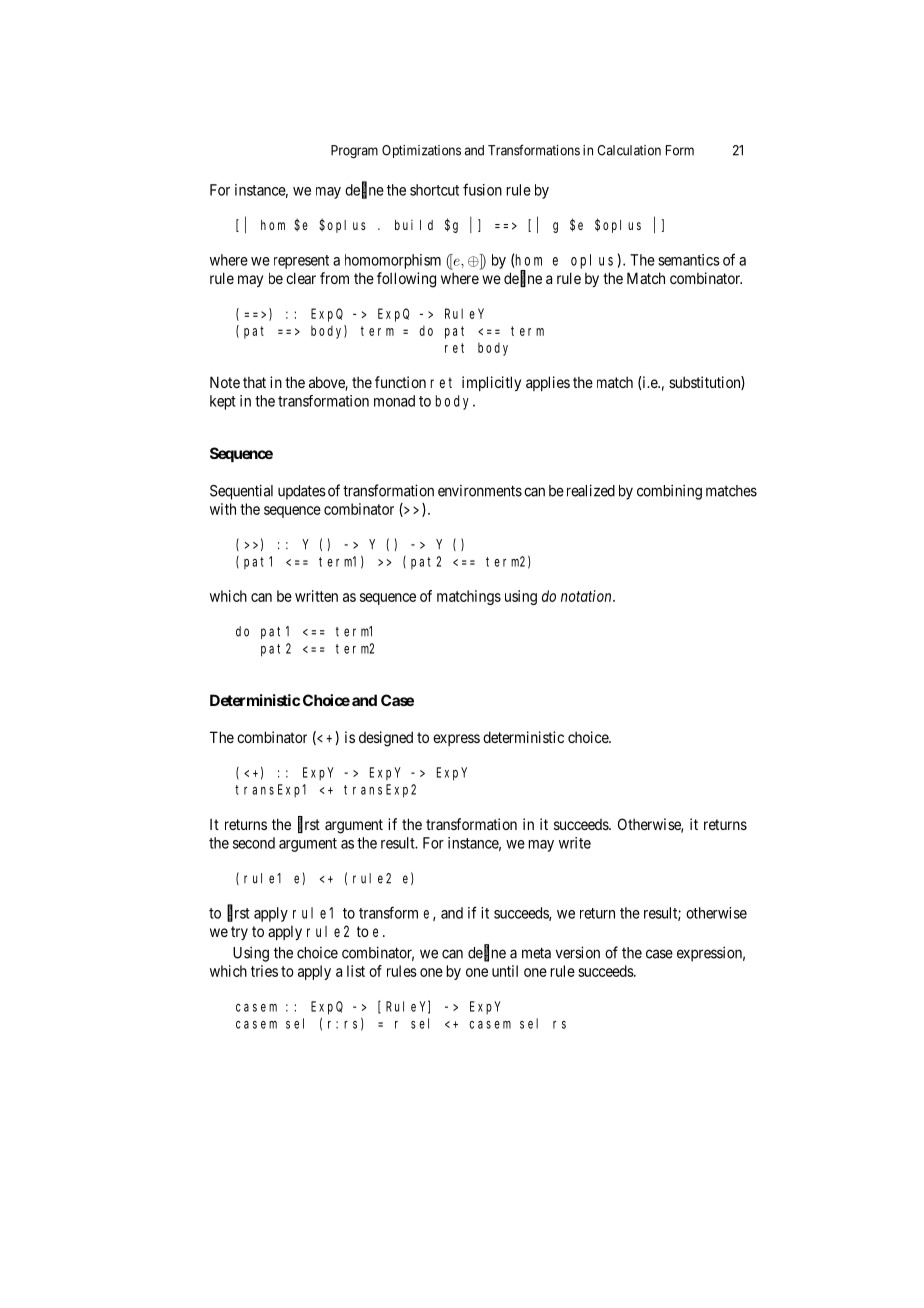 This page has width=924, height=1308. I want to click on until, so click(505, 971).
